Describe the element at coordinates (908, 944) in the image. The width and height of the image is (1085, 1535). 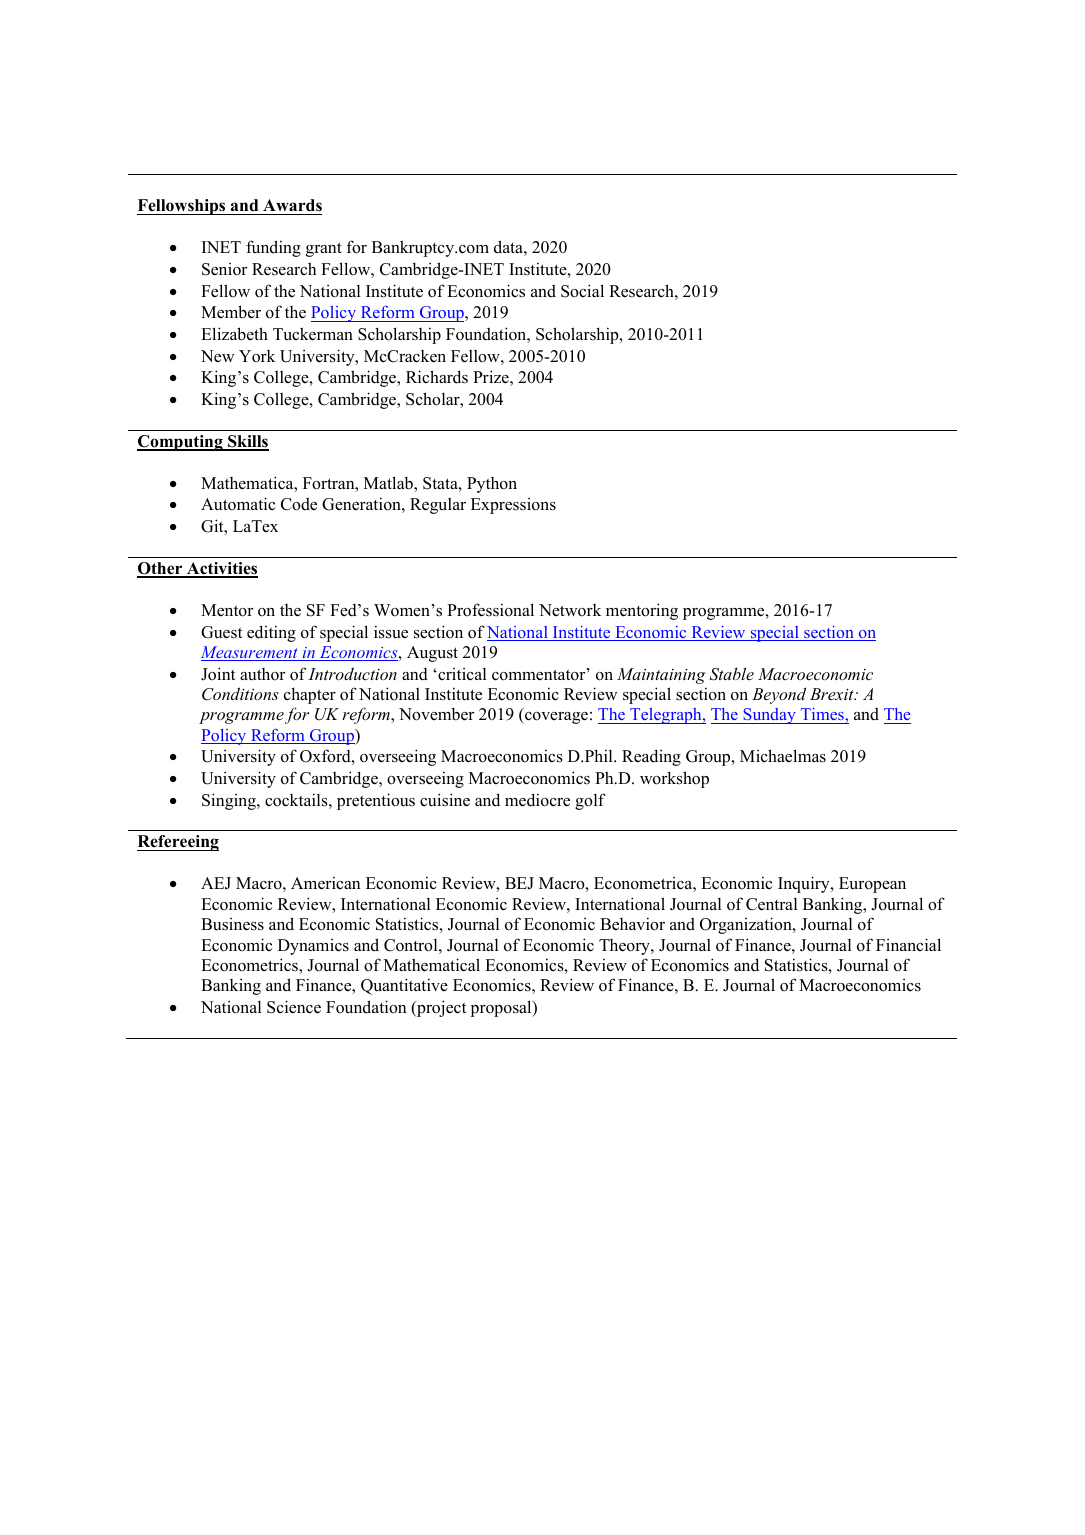
I see `Financial` at that location.
